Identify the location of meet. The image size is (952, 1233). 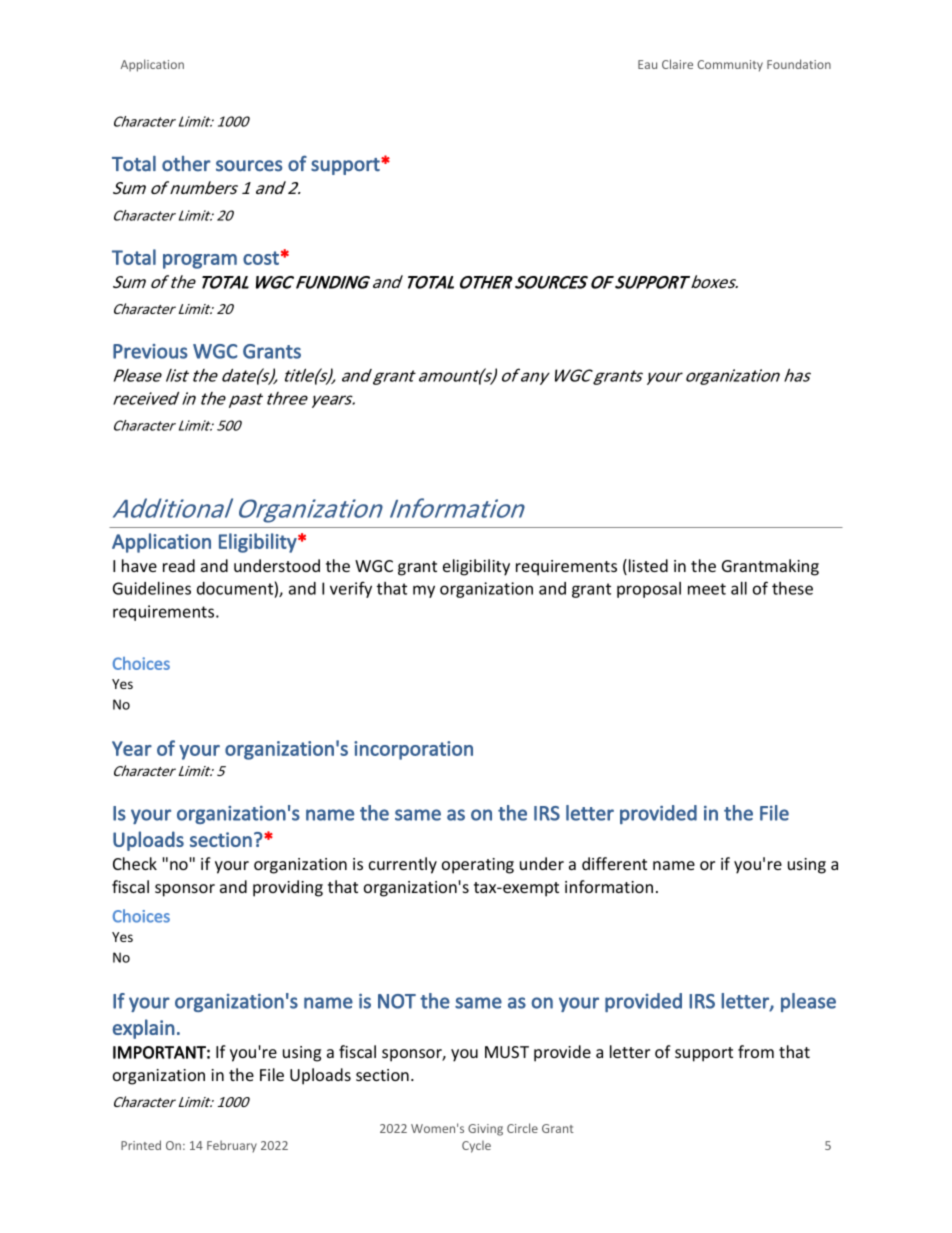
(707, 589).
